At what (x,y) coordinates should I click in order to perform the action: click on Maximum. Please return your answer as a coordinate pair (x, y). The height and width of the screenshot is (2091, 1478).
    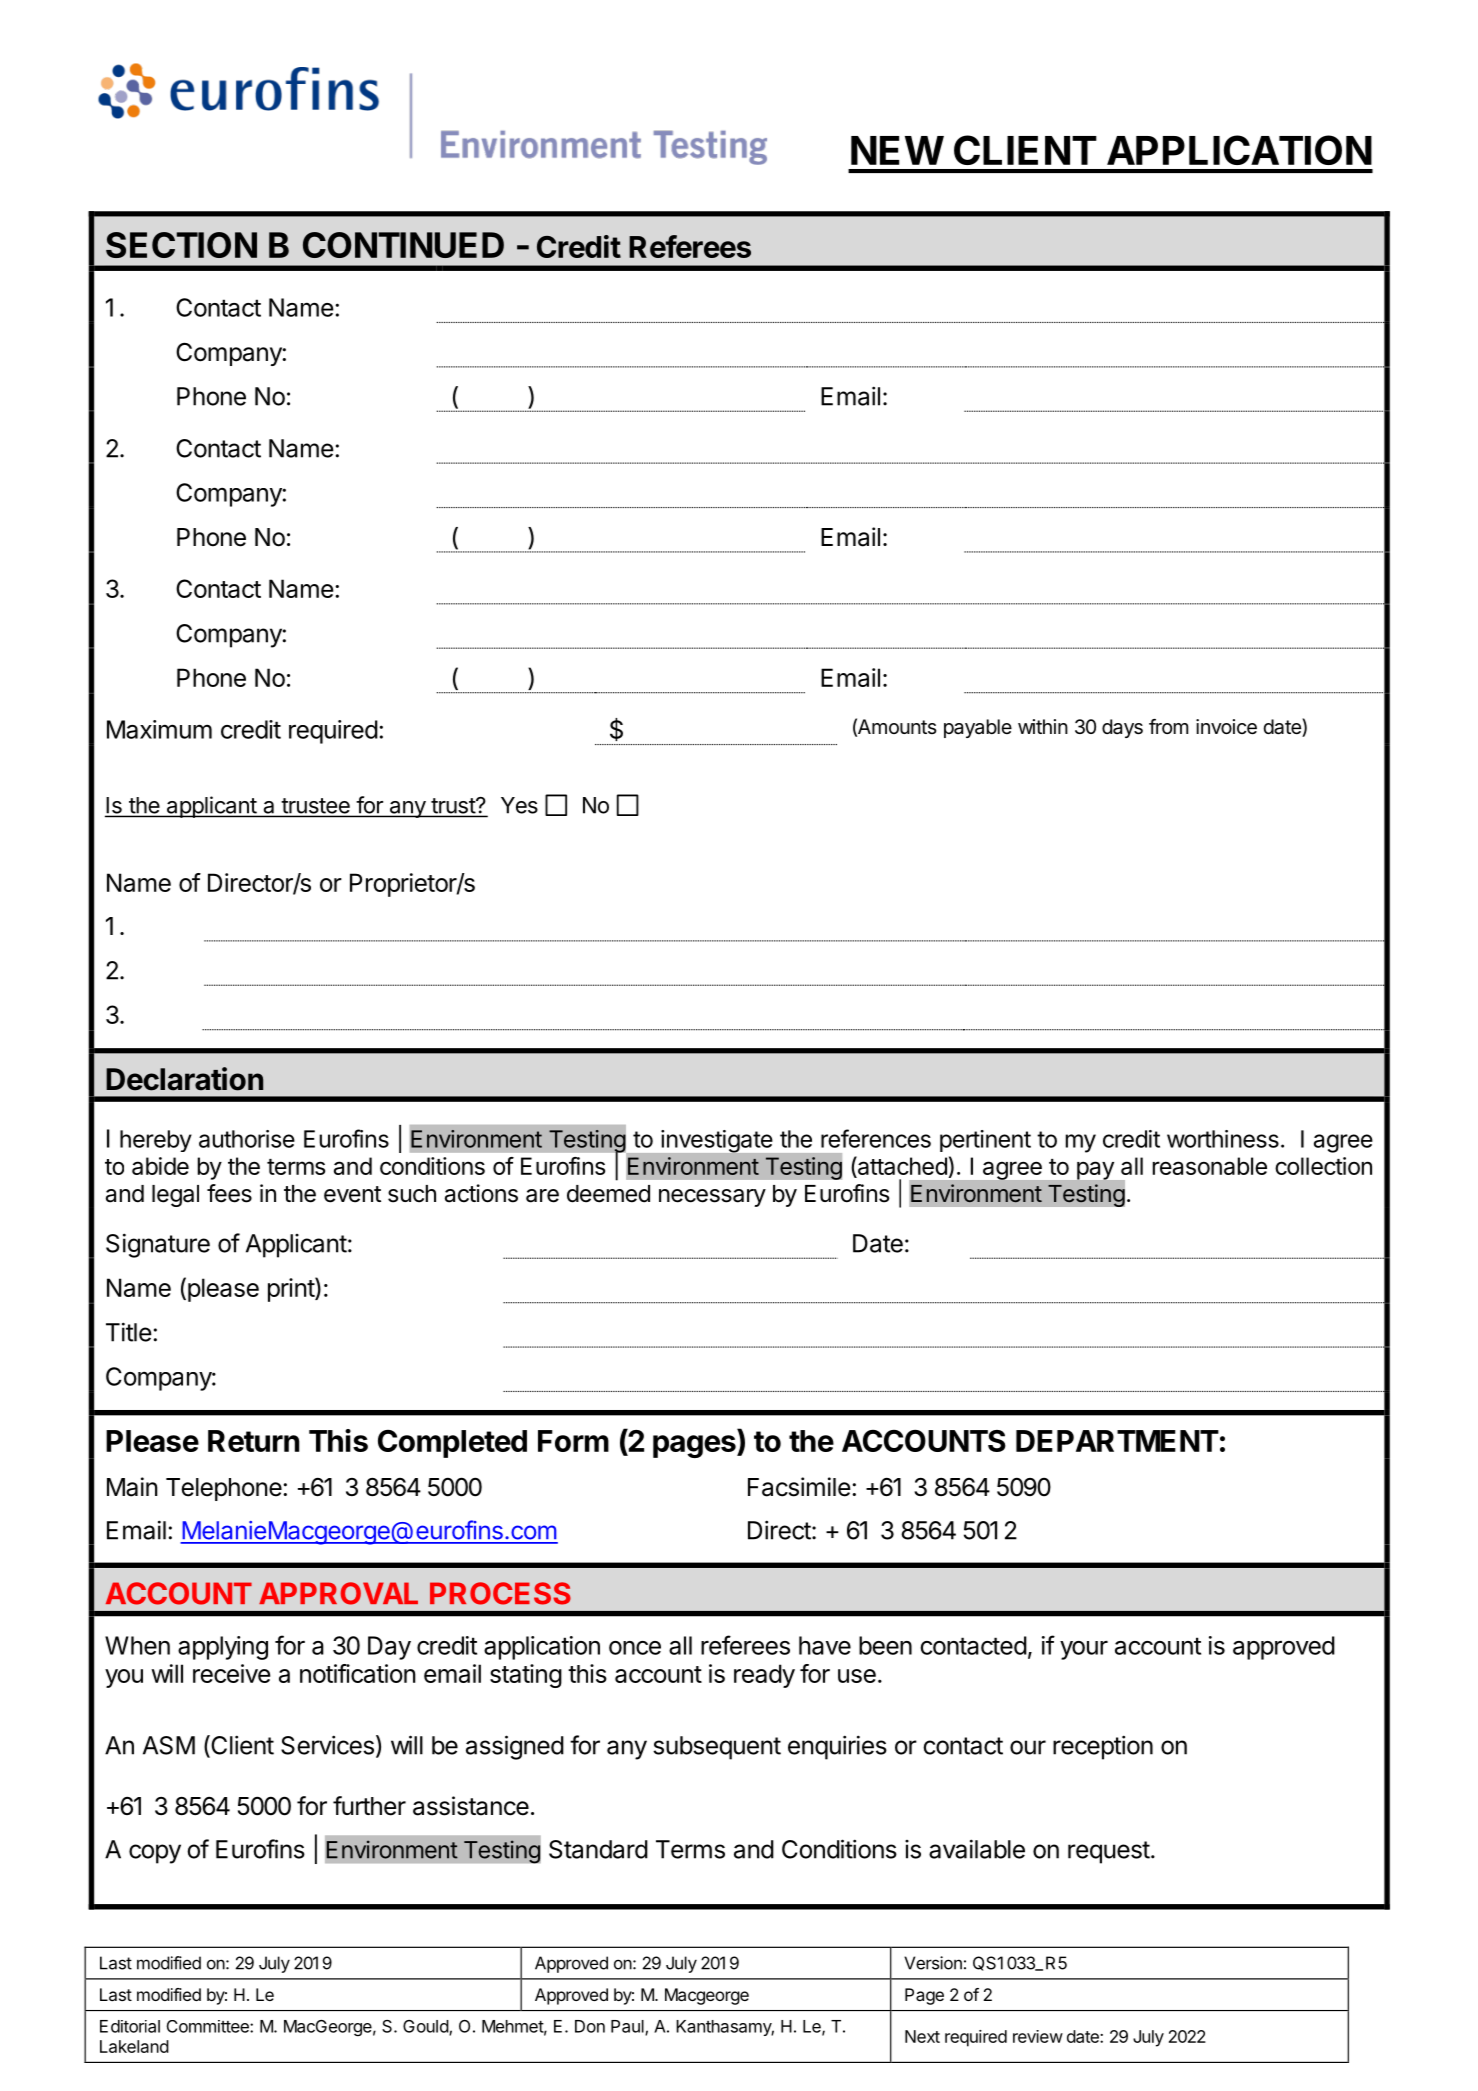
    Looking at the image, I should click on (159, 729).
